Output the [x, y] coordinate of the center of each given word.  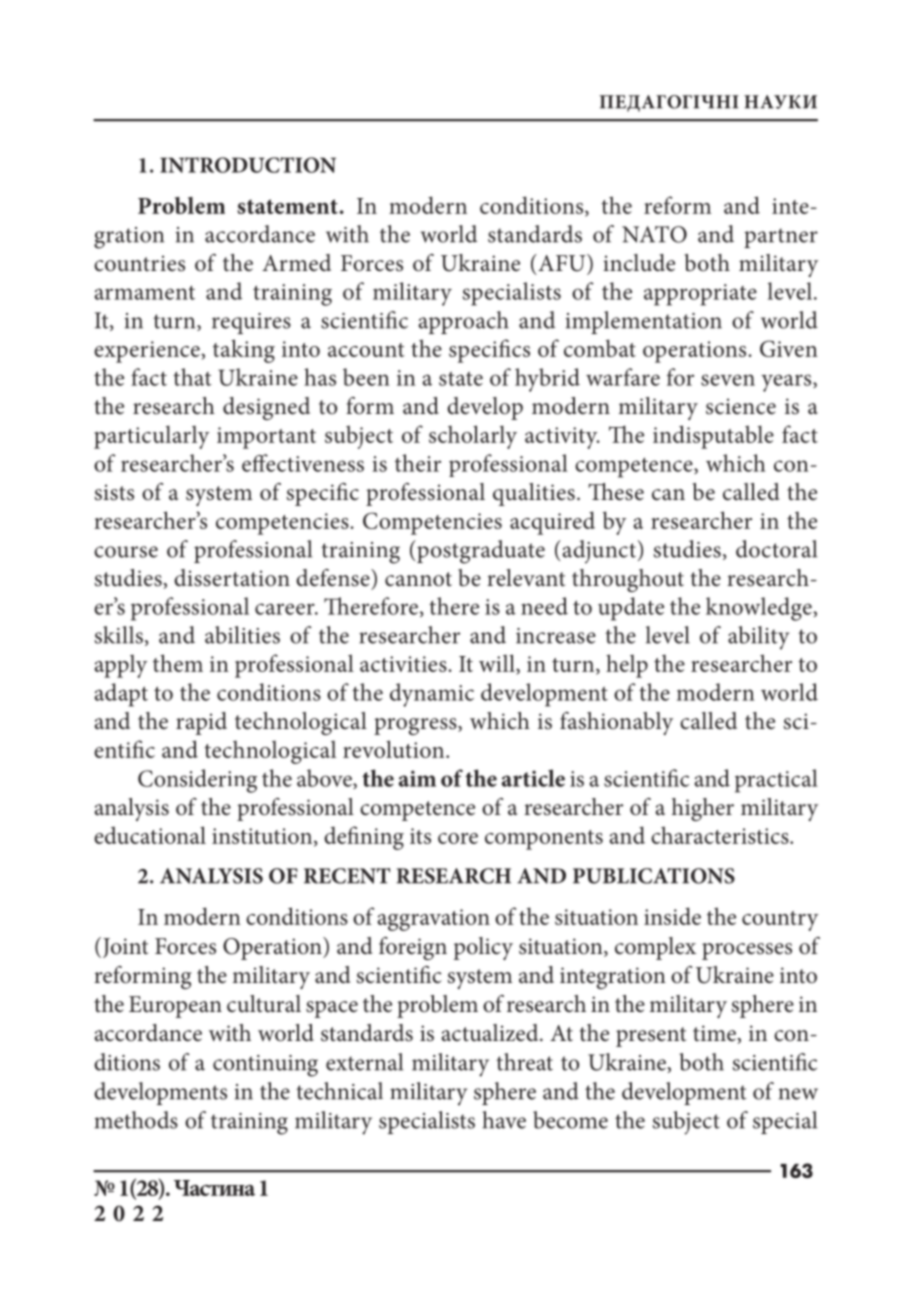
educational [150, 835]
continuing [265, 1066]
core [458, 838]
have [504, 1120]
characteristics [721, 835]
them [178, 663]
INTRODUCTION [248, 165]
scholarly [473, 437]
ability [758, 638]
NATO [654, 234]
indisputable [713, 437]
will [498, 664]
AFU [562, 263]
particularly [151, 437]
